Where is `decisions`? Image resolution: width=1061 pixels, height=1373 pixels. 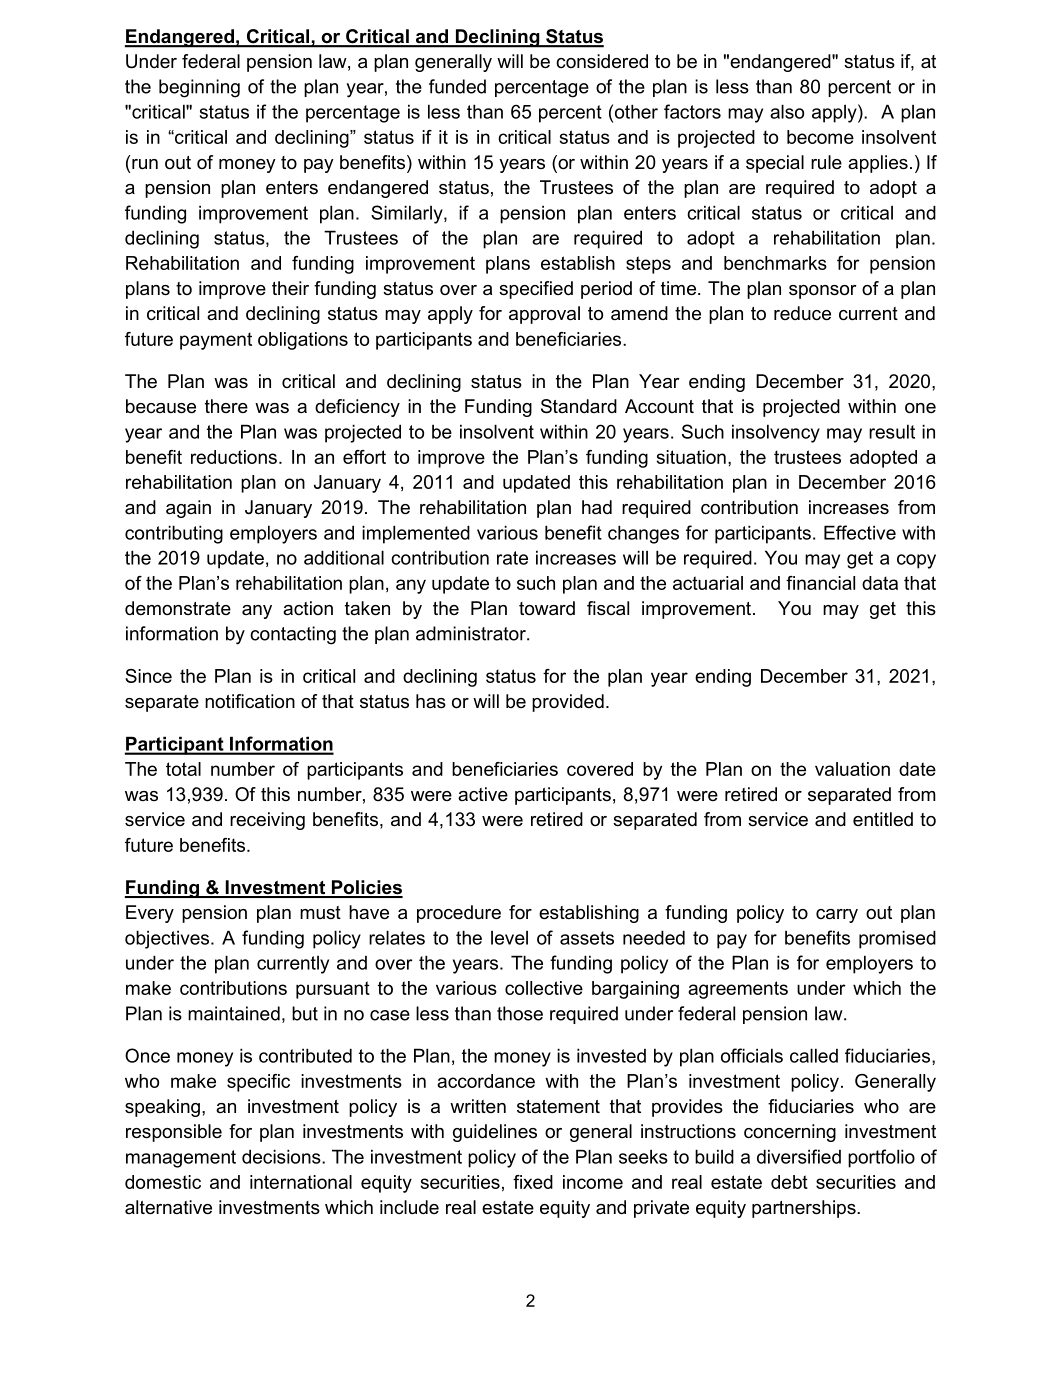
decisions is located at coordinates (282, 1156).
